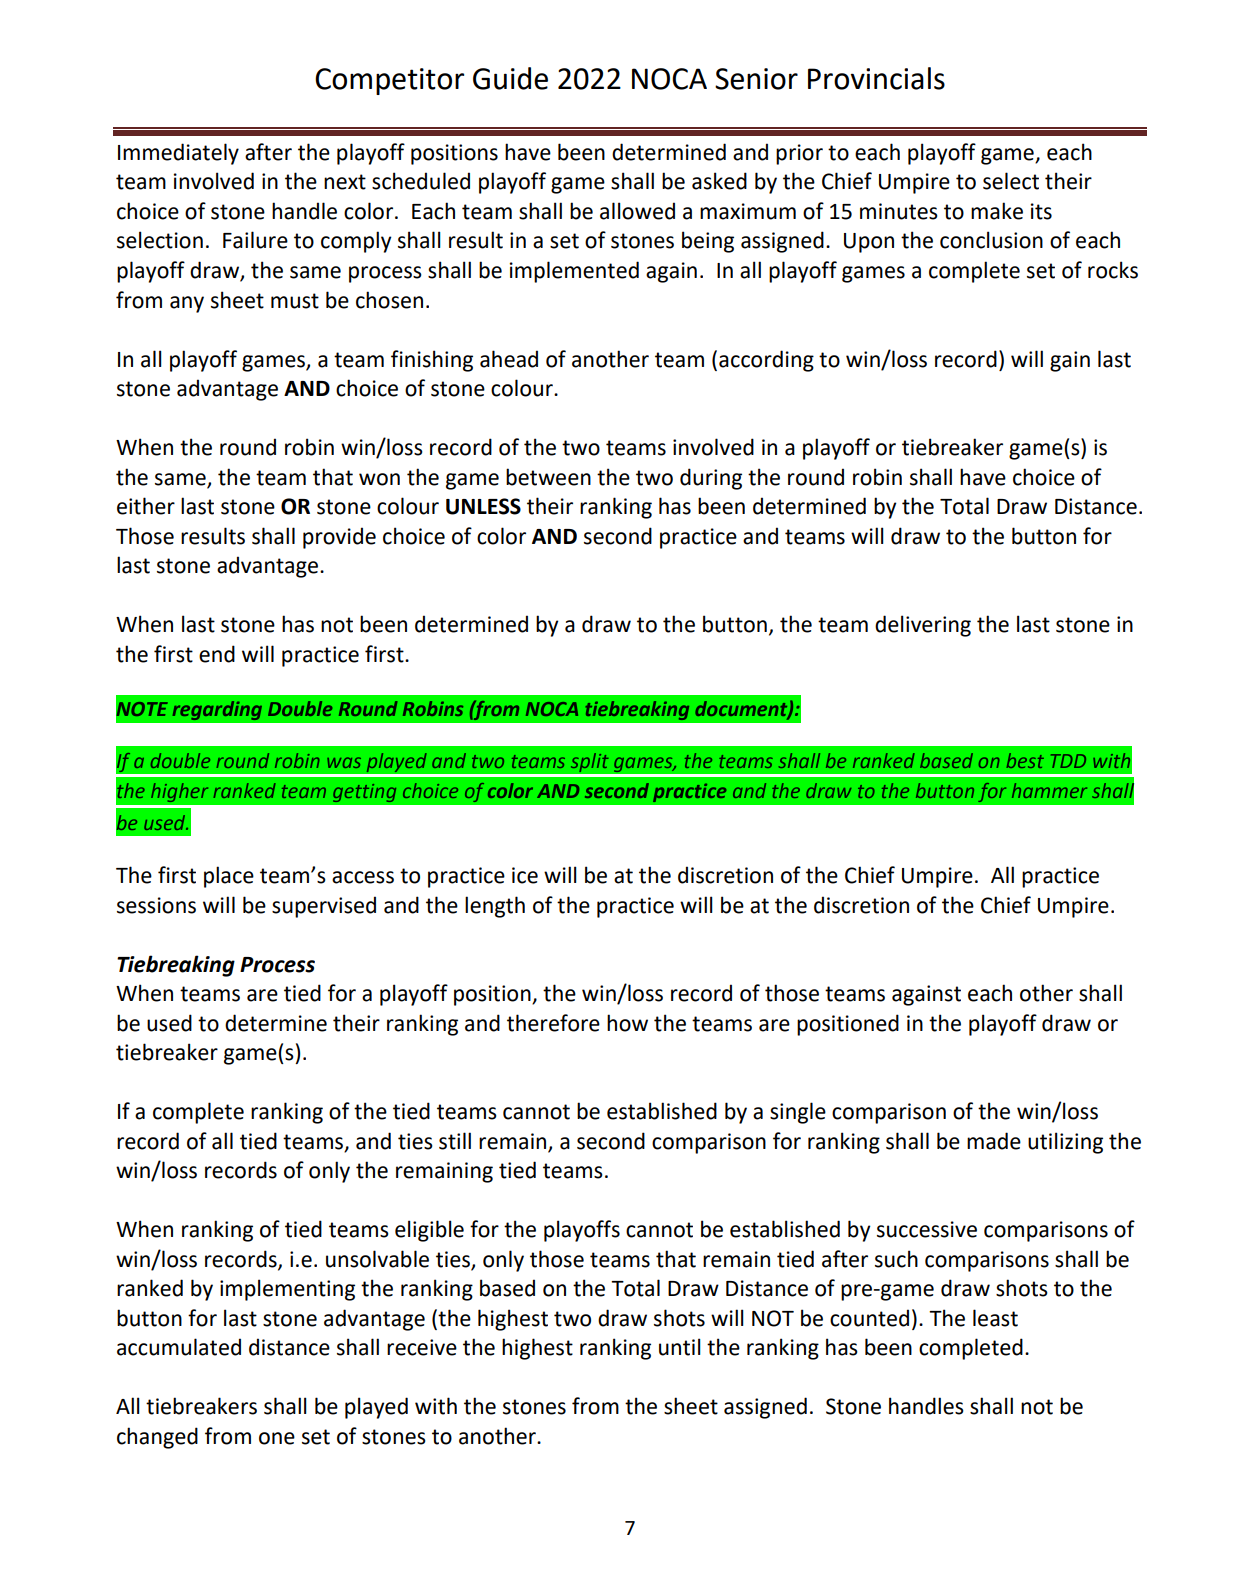 The height and width of the screenshot is (1596, 1233). I want to click on make, so click(997, 211).
